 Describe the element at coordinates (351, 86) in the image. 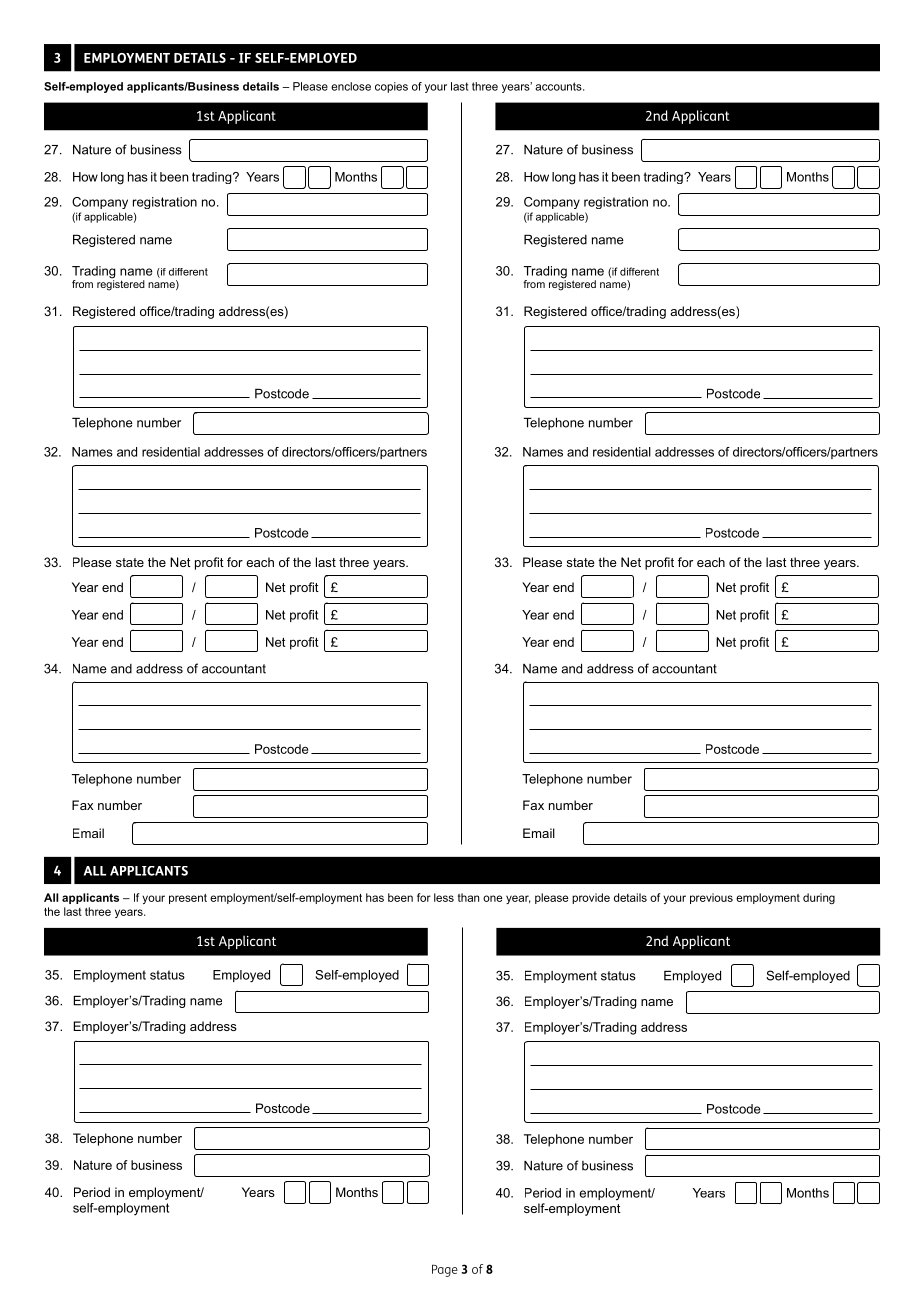

I see `enclose` at that location.
